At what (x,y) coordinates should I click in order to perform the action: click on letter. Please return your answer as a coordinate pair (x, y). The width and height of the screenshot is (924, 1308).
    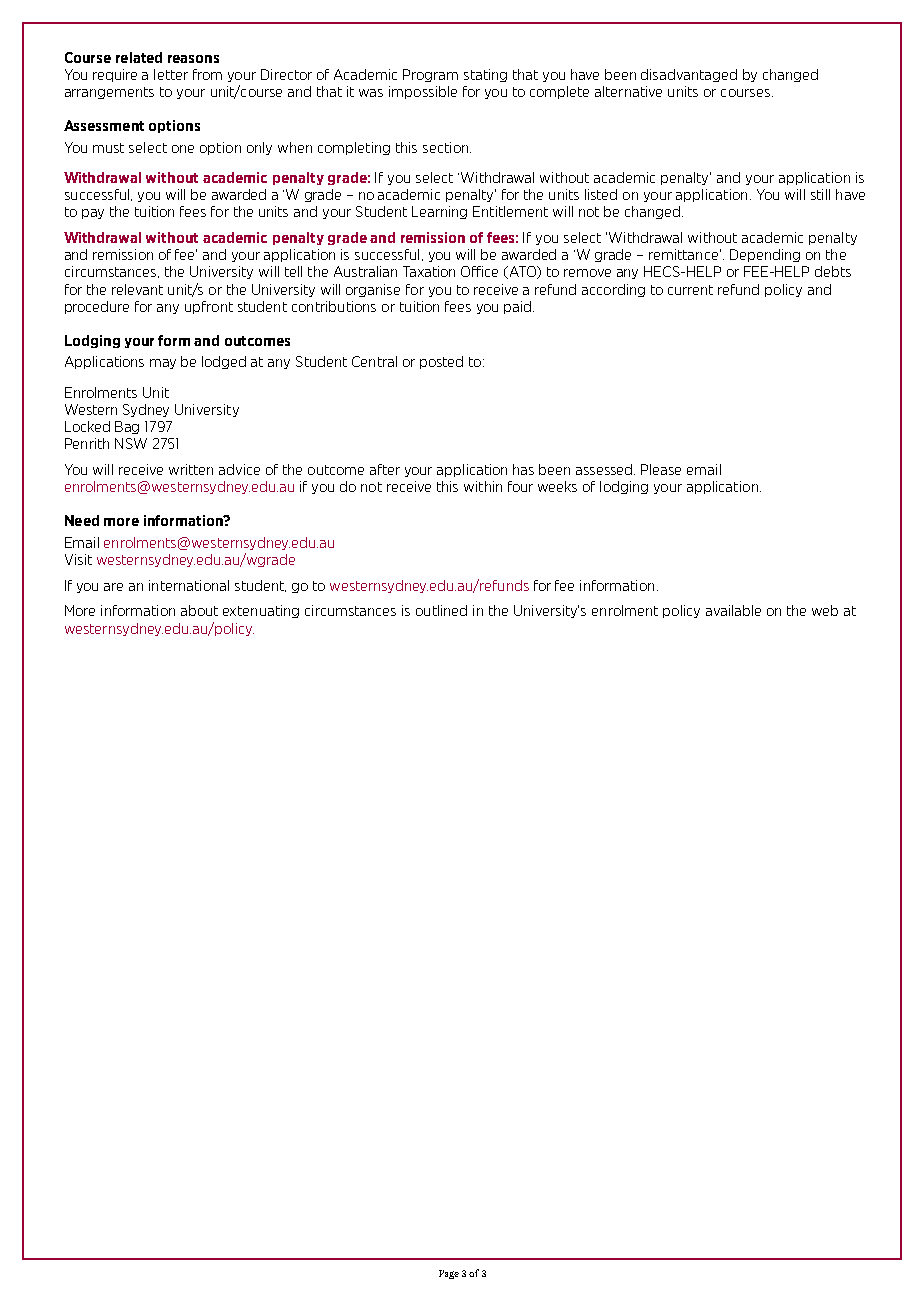
    Looking at the image, I should click on (171, 74).
